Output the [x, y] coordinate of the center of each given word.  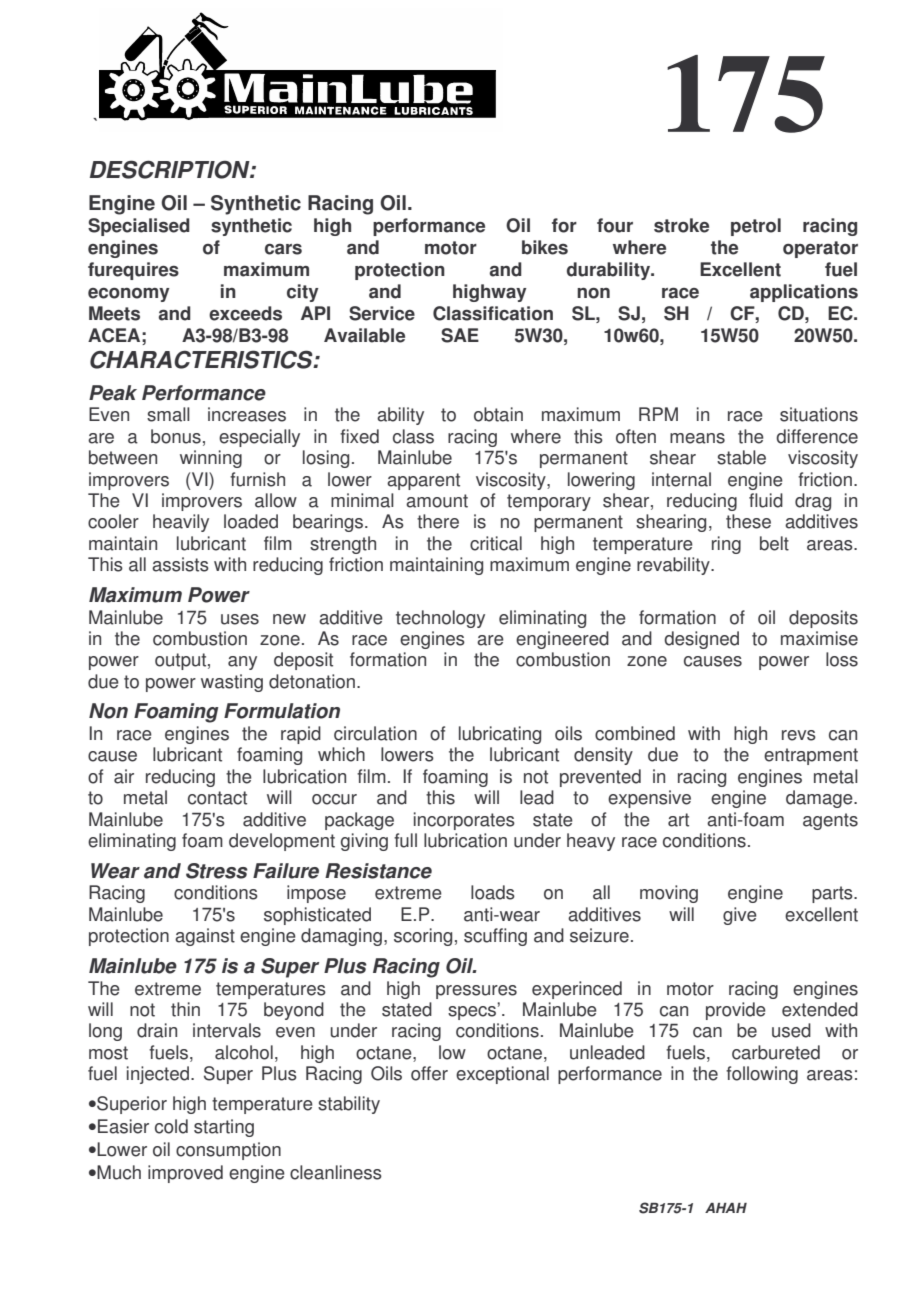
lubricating [500, 735]
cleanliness [336, 1172]
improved [185, 1174]
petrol [756, 227]
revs [799, 735]
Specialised [139, 227]
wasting [232, 683]
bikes [545, 247]
